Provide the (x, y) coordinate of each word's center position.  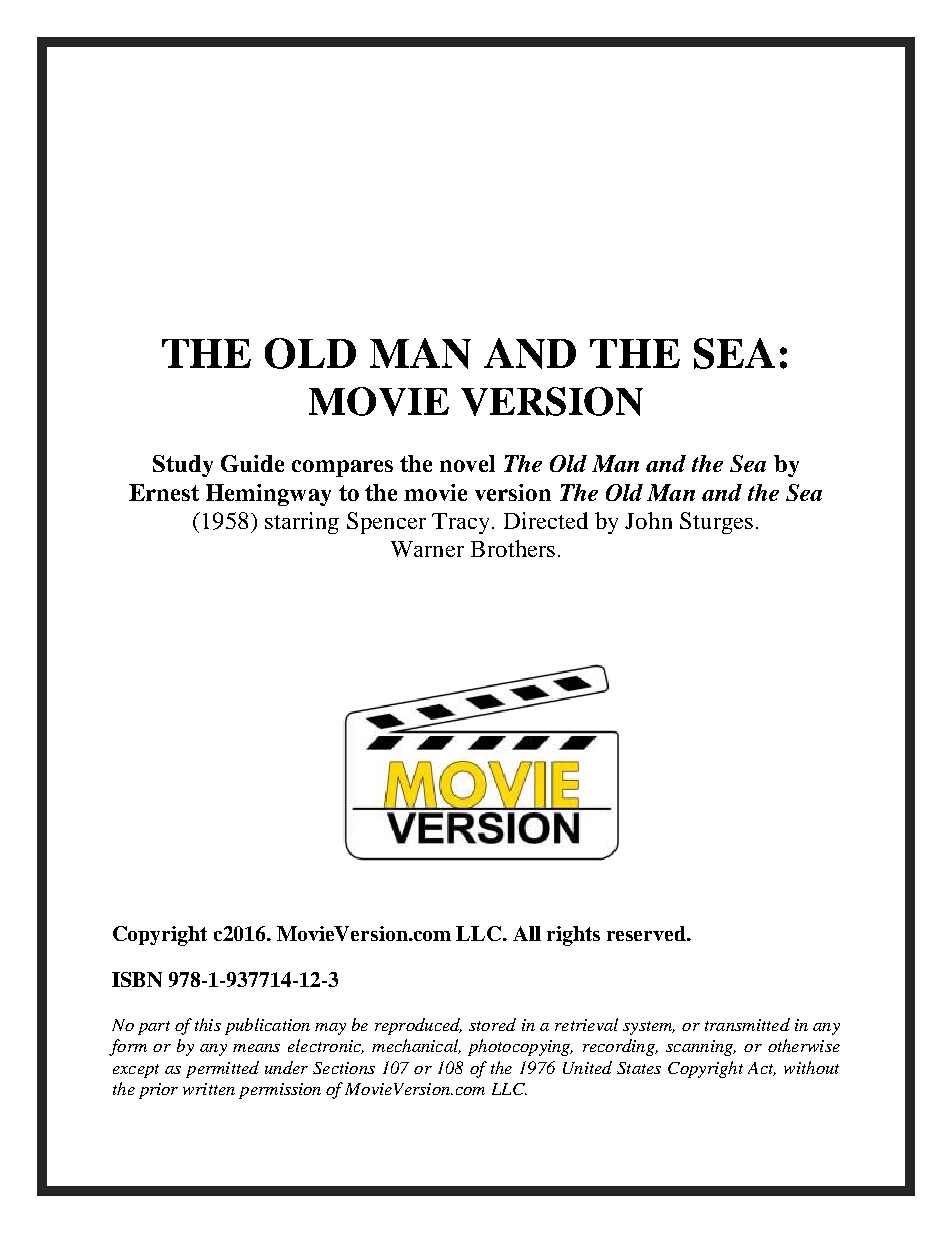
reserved (647, 933)
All (527, 933)
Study (183, 466)
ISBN (137, 979)
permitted (222, 1069)
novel (467, 463)
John (648, 520)
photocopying (520, 1047)
